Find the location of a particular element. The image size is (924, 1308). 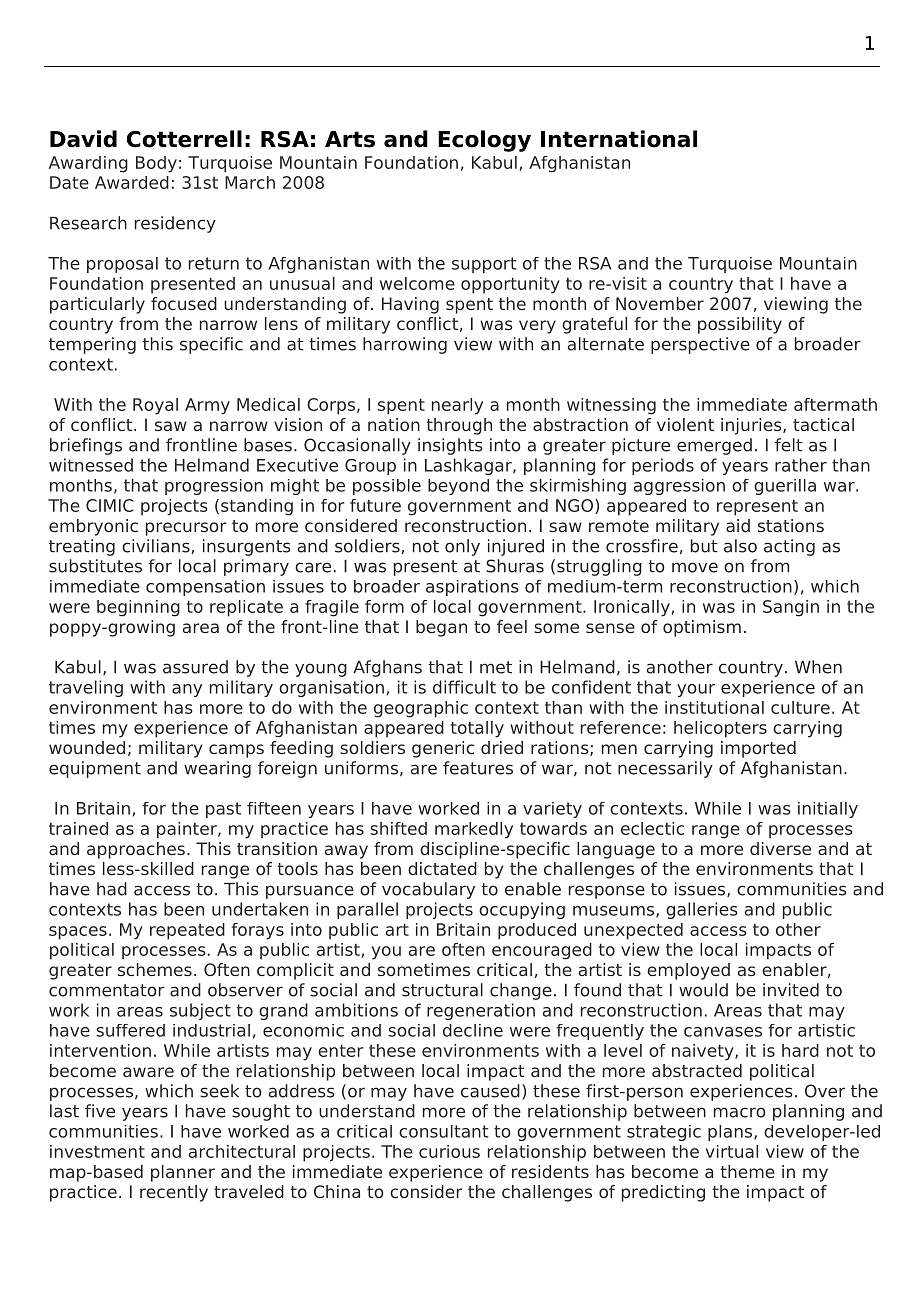

precursor is located at coordinates (186, 529).
